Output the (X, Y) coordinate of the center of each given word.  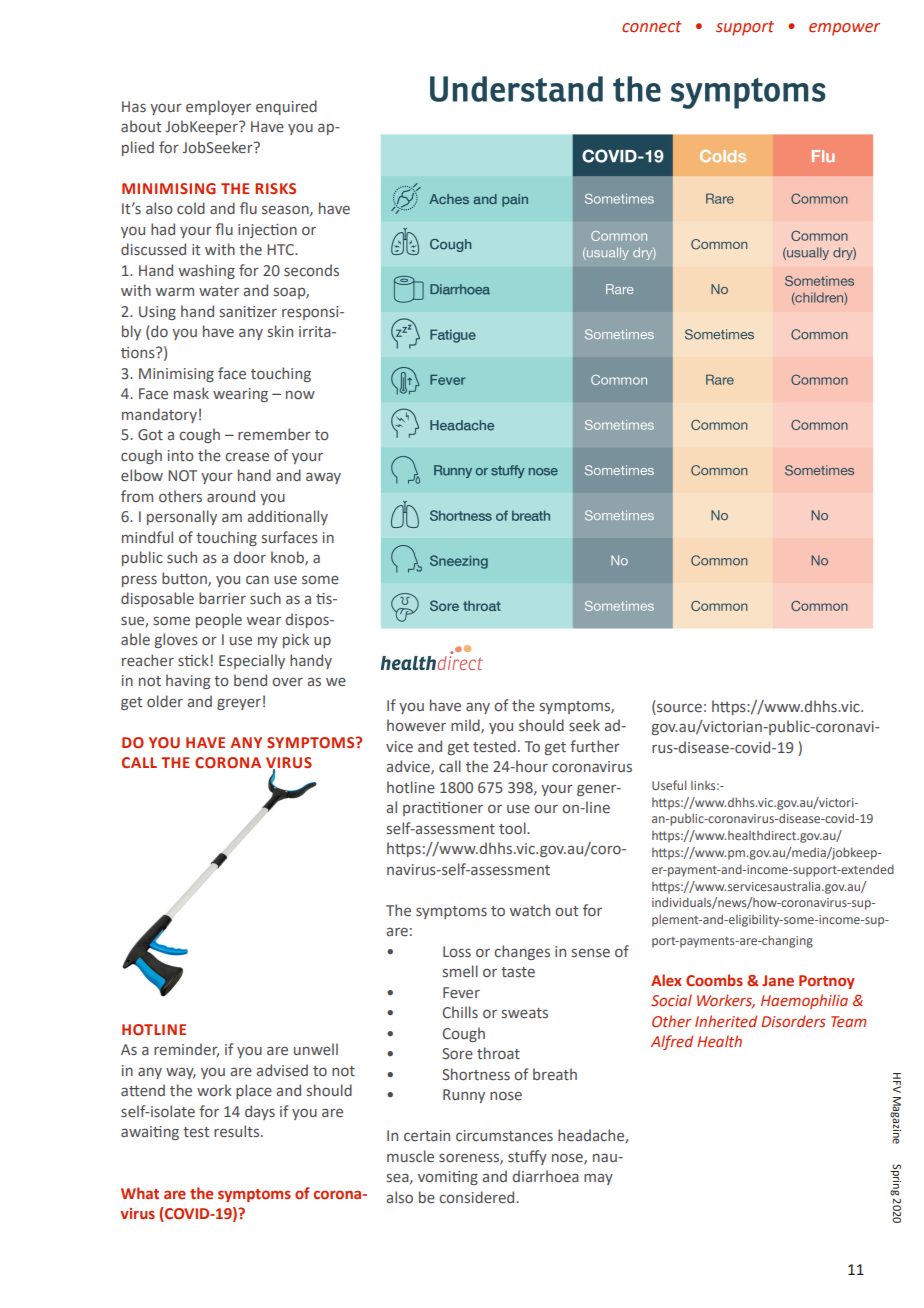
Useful (669, 785)
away (323, 478)
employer (218, 107)
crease (247, 457)
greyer (239, 704)
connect (651, 27)
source (679, 708)
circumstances (504, 1135)
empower (844, 29)
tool (513, 828)
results (238, 1131)
